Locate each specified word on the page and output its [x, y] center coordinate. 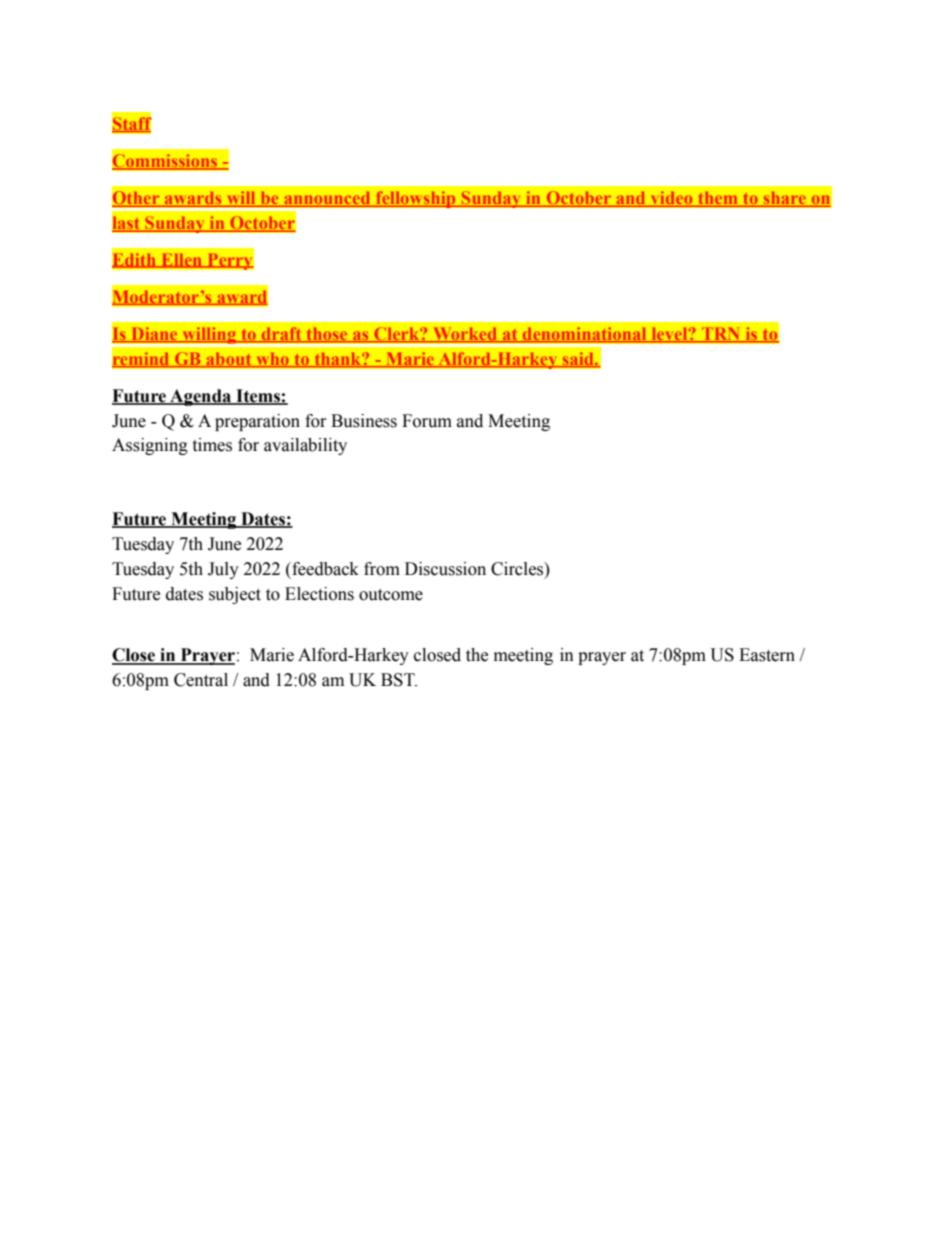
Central [201, 680]
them [718, 199]
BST [399, 680]
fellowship [416, 199]
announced [327, 199]
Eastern [767, 655]
